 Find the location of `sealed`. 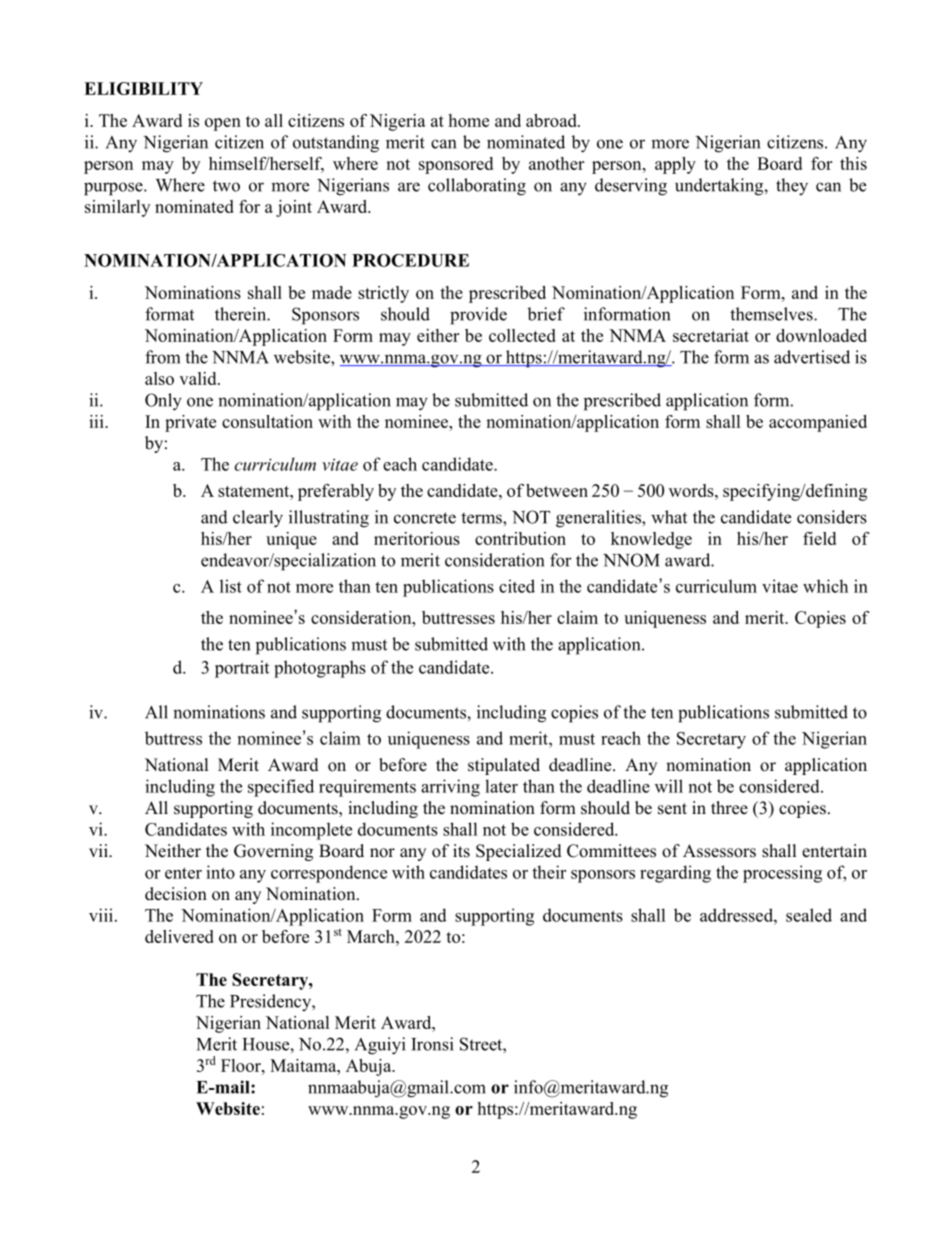

sealed is located at coordinates (809, 915).
